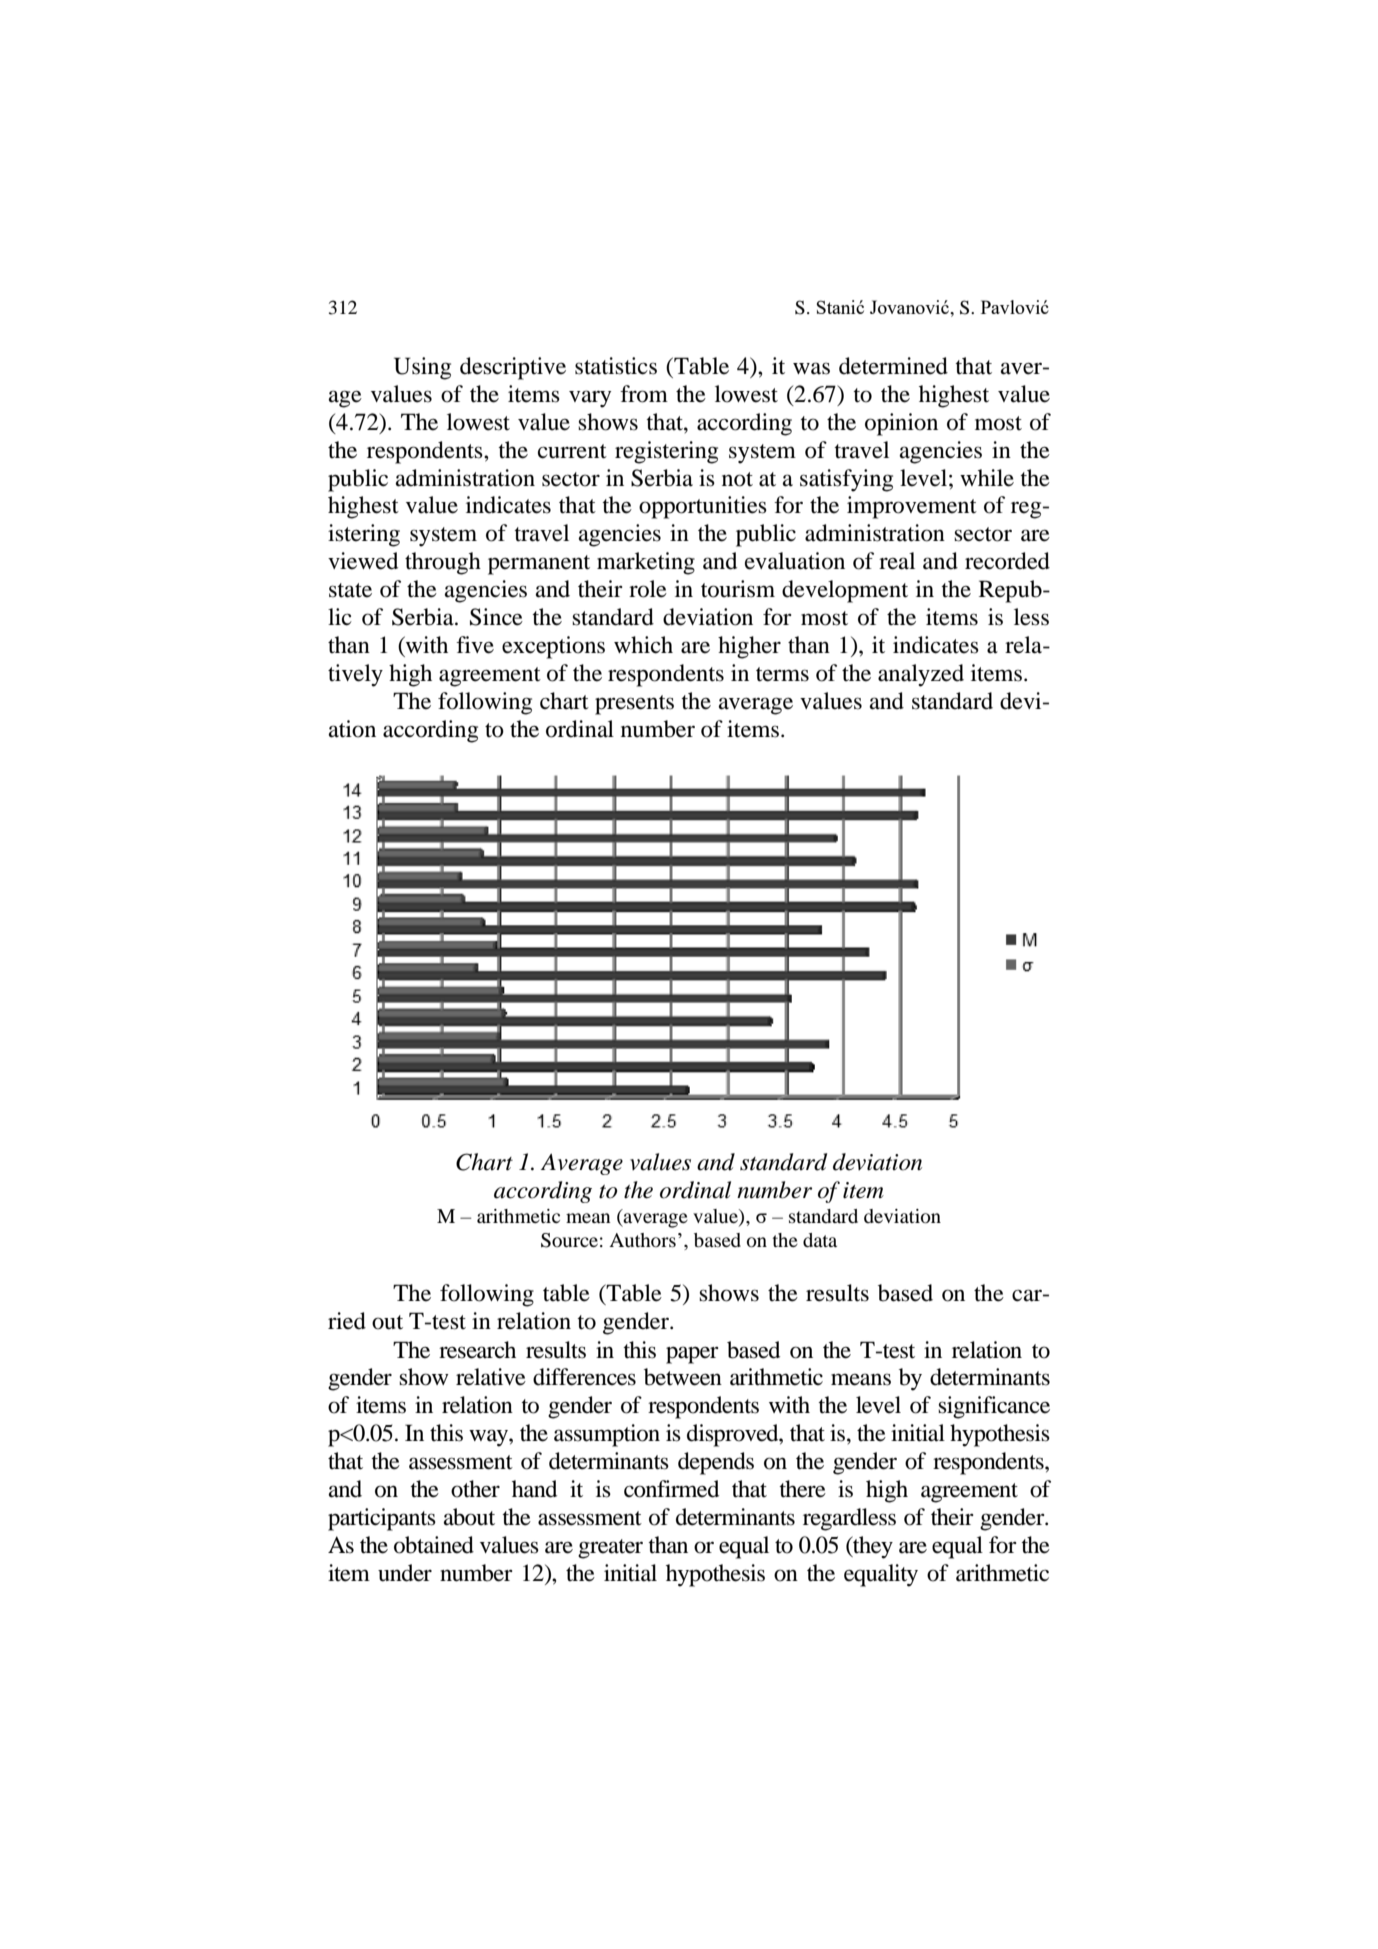  I want to click on Using, so click(422, 368).
